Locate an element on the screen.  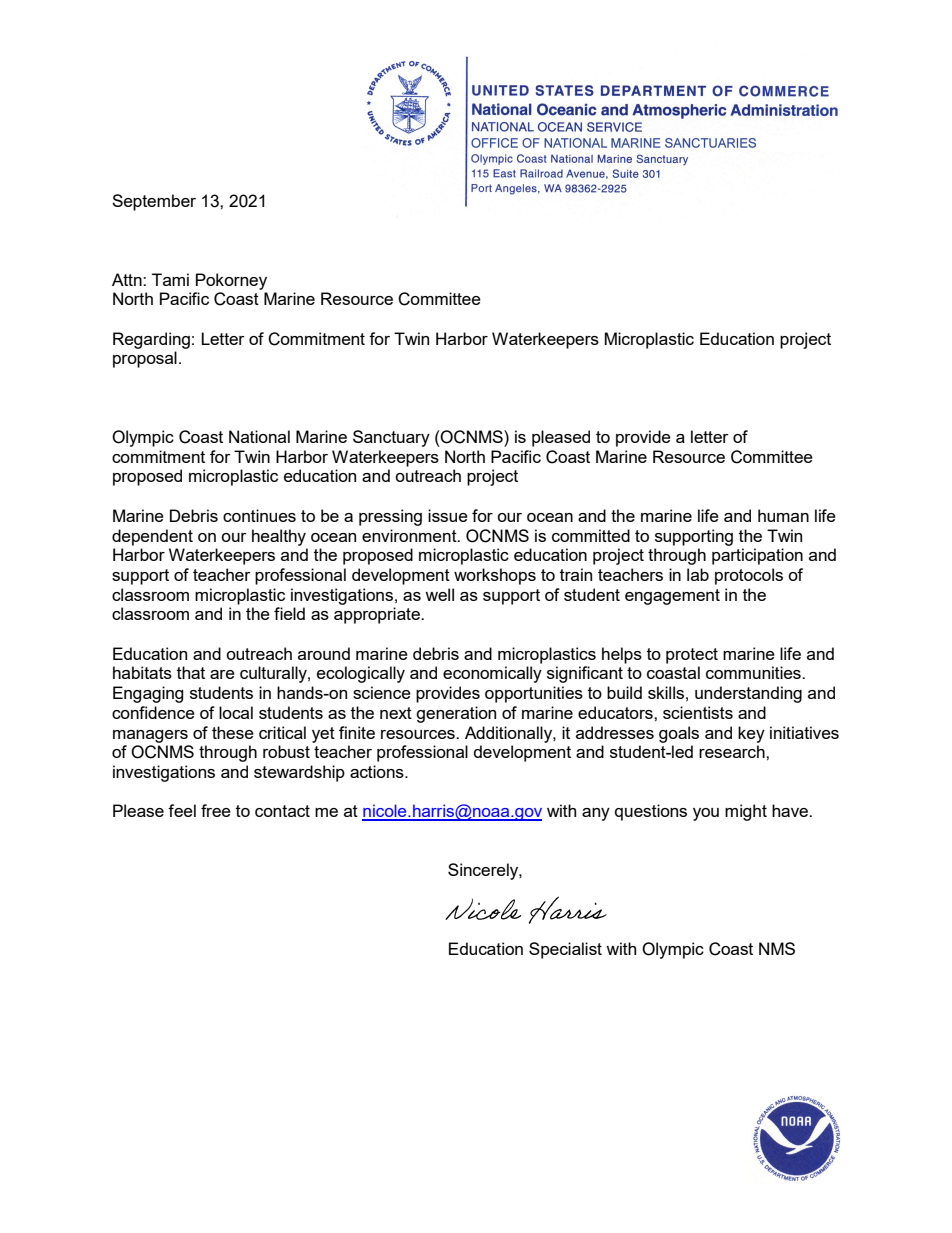
free is located at coordinates (216, 810).
